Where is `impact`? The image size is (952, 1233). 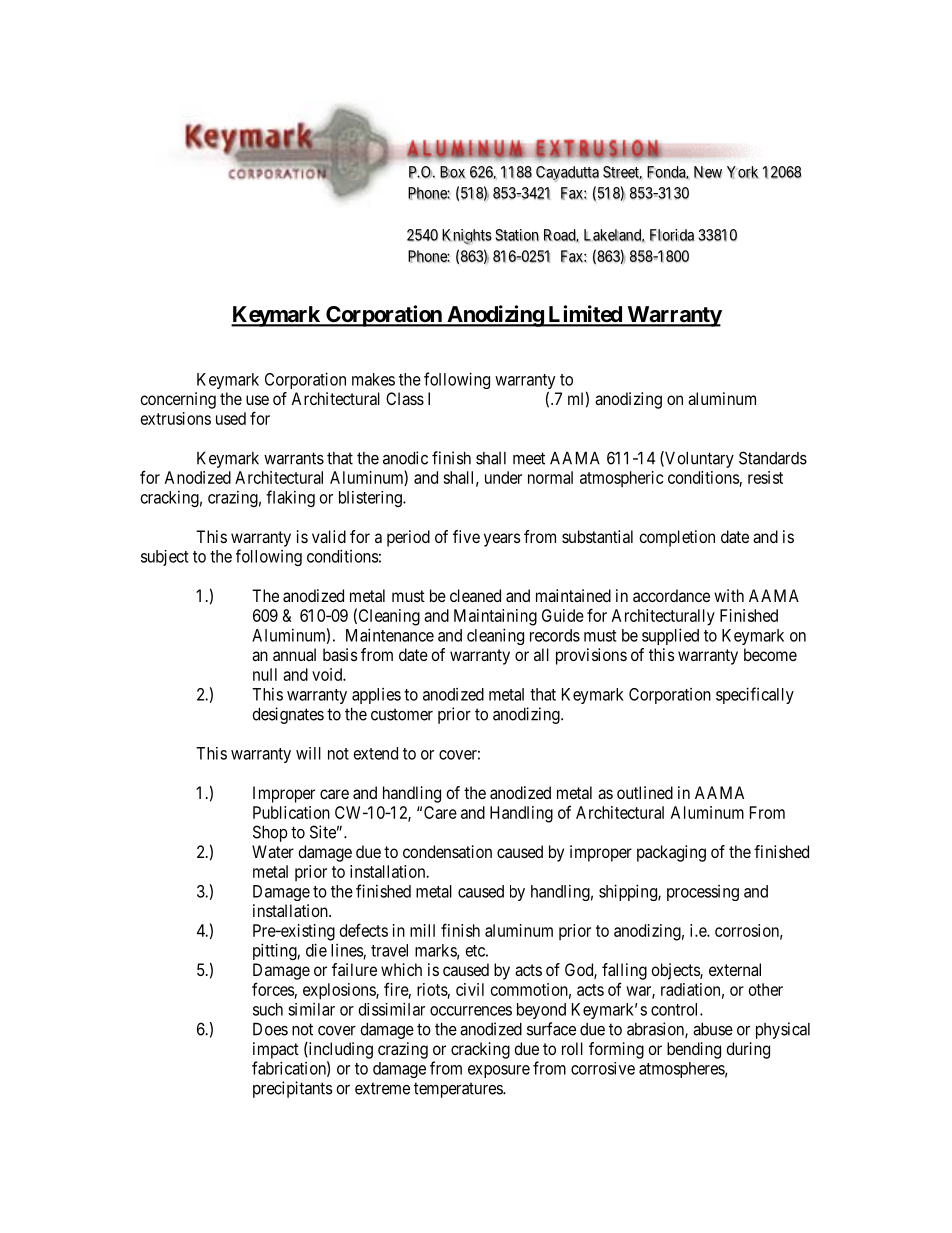 impact is located at coordinates (276, 1050).
